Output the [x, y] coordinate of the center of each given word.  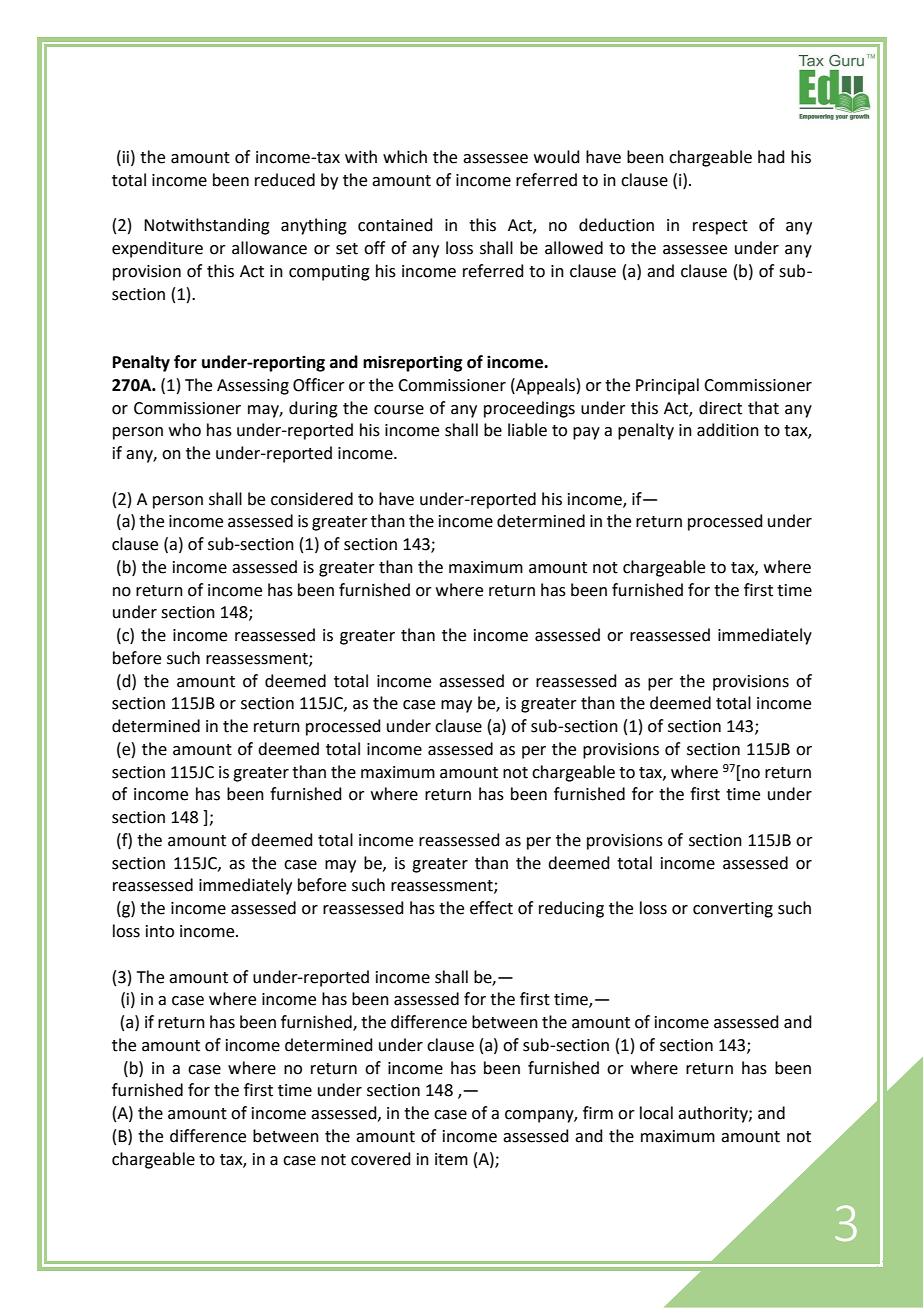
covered [381, 1159]
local [656, 1113]
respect [720, 227]
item [451, 1159]
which [405, 157]
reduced [285, 180]
